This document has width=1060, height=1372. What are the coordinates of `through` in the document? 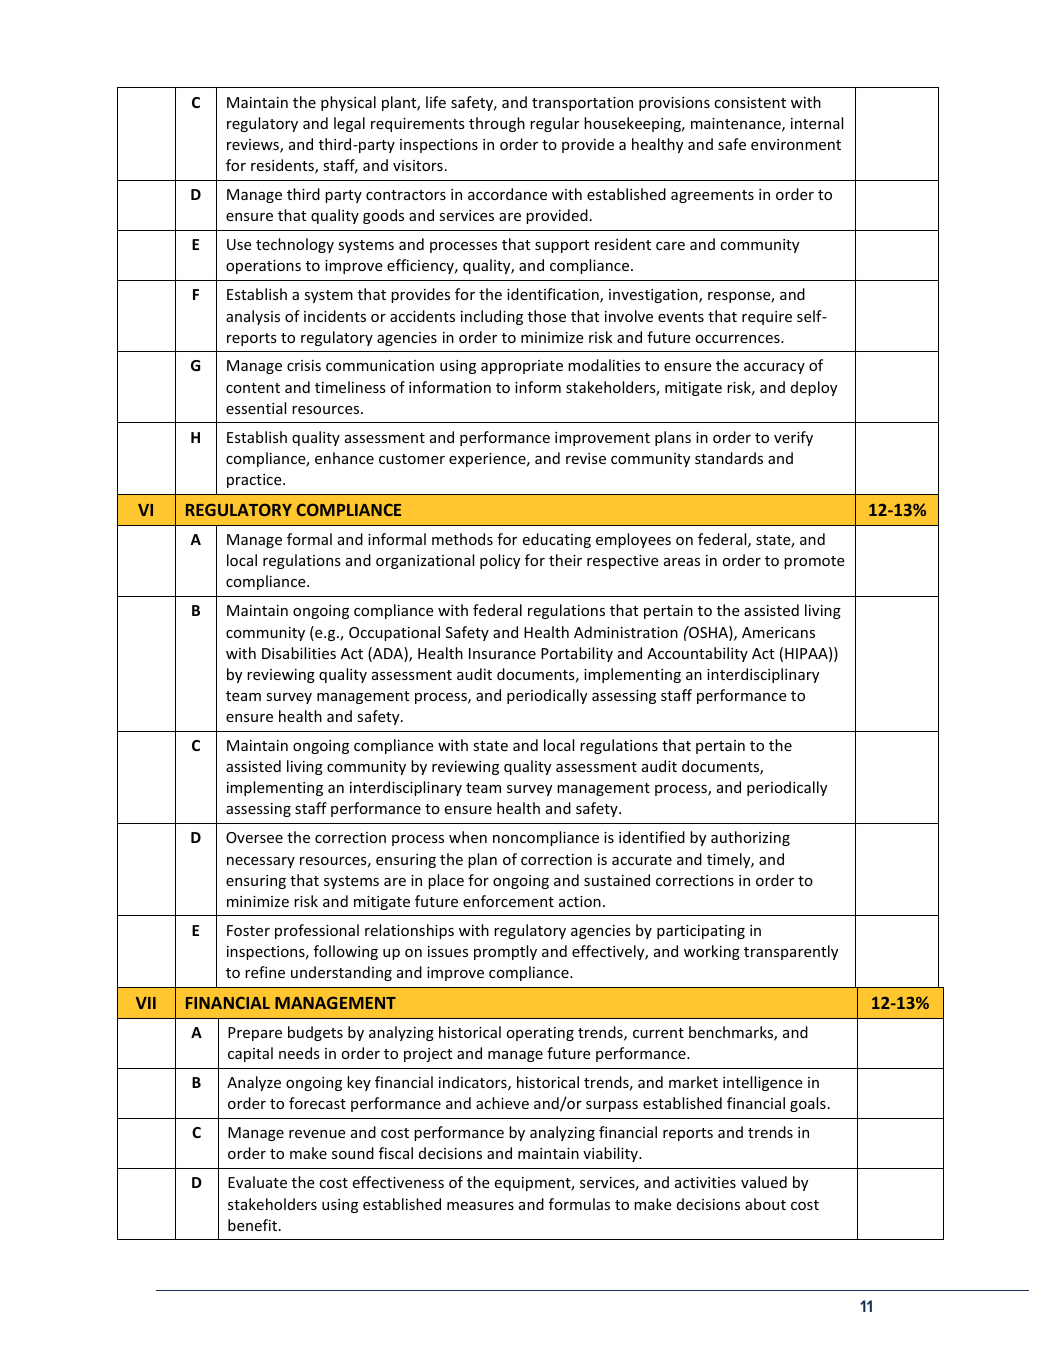 It's located at (497, 124).
